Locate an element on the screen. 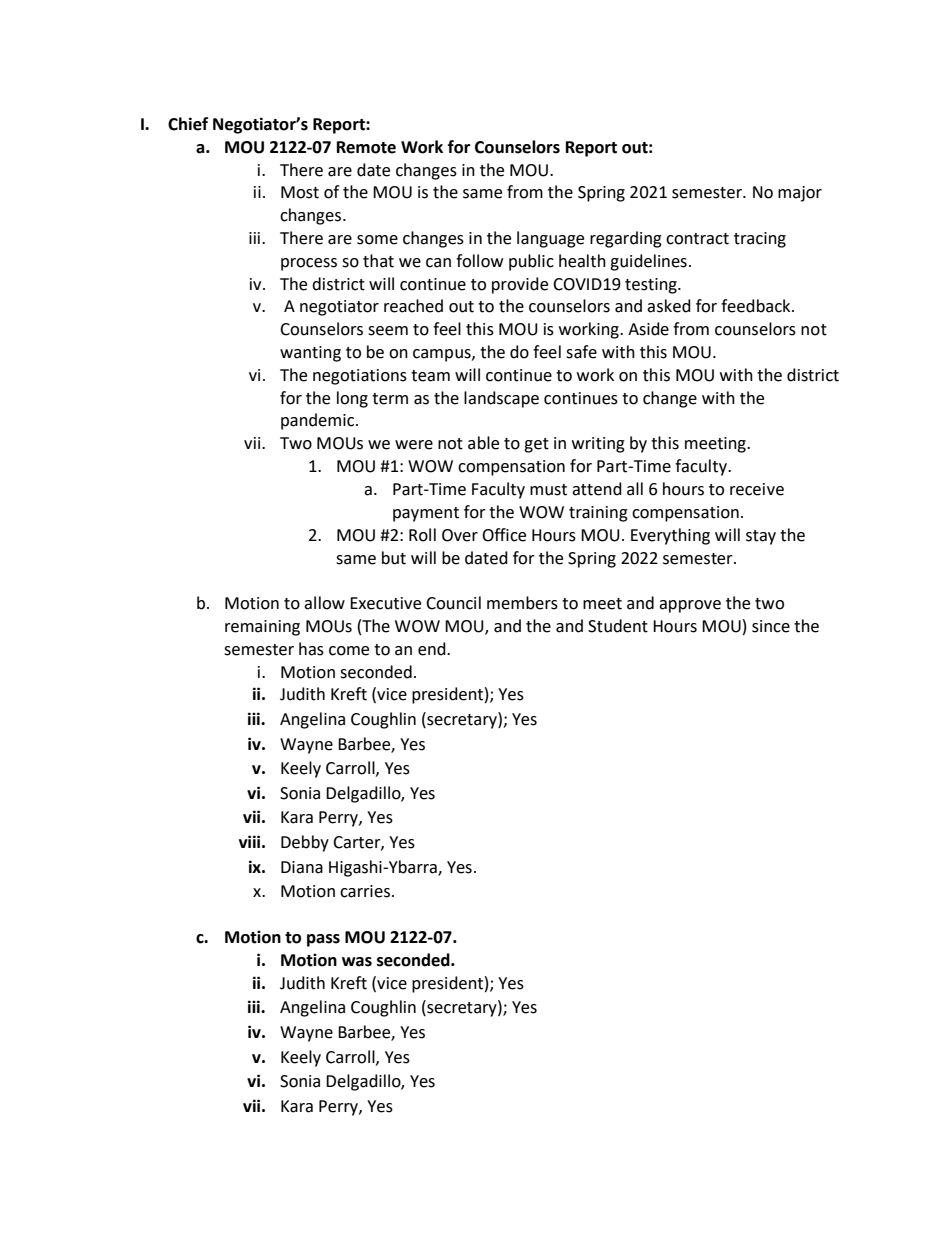  wanting is located at coordinates (310, 354).
